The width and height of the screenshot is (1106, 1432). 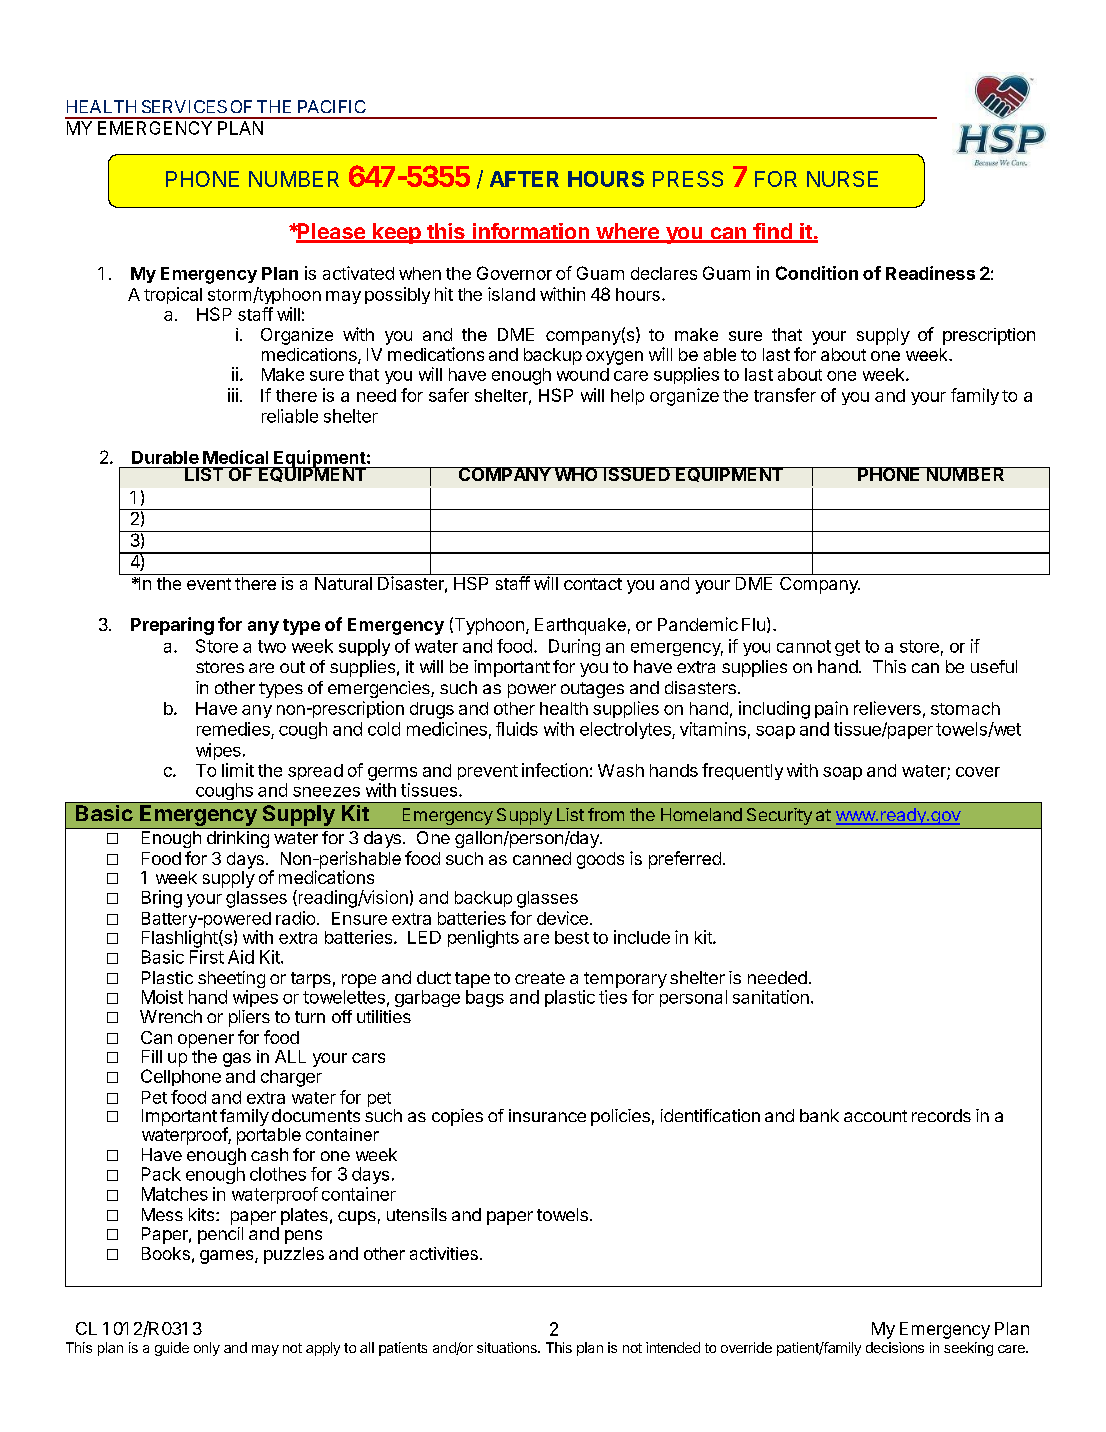 What do you see at coordinates (295, 918) in the screenshot?
I see `radio` at bounding box center [295, 918].
